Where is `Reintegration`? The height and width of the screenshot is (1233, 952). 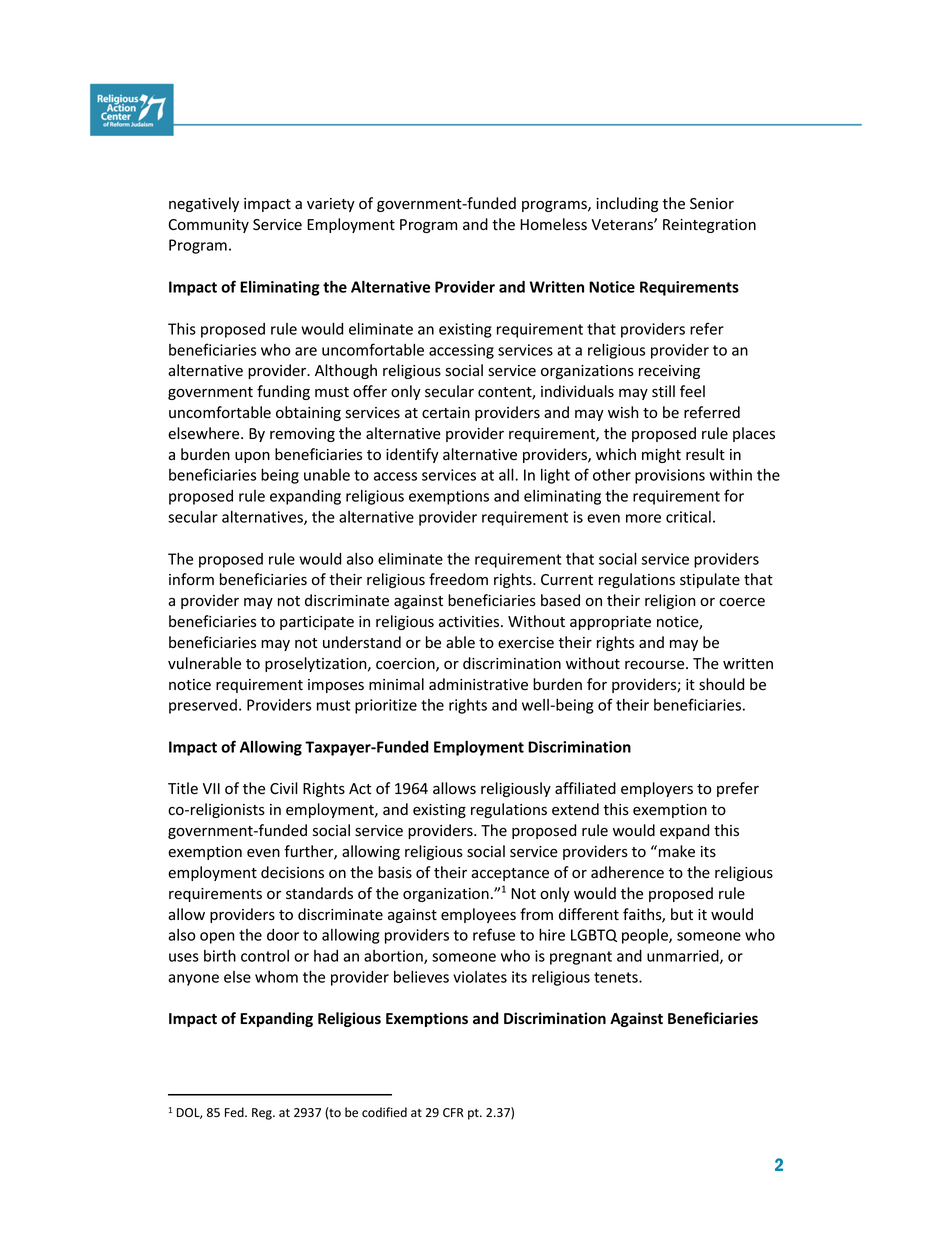
Reintegration is located at coordinates (709, 226).
